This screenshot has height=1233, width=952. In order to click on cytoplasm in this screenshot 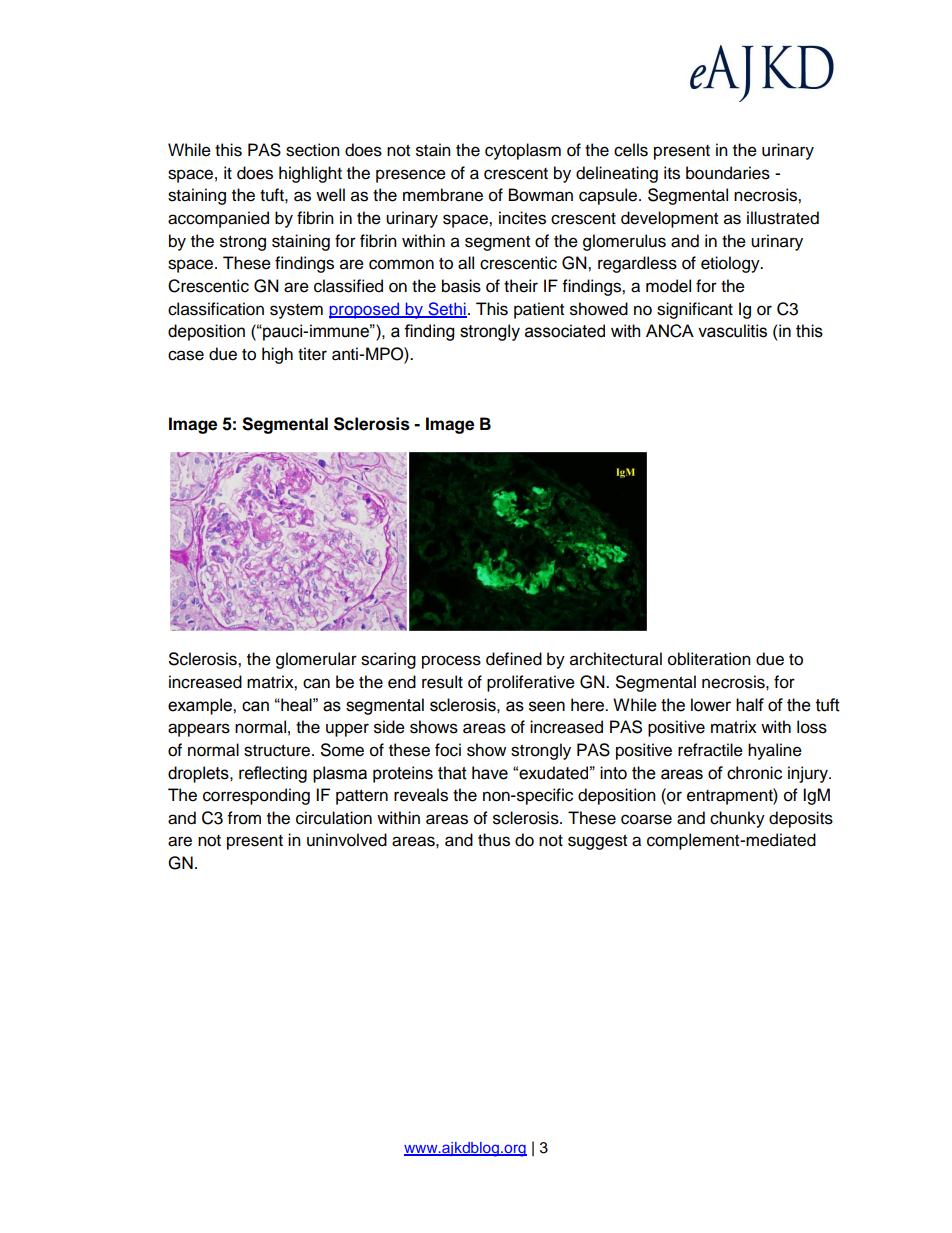, I will do `click(523, 151)`.
